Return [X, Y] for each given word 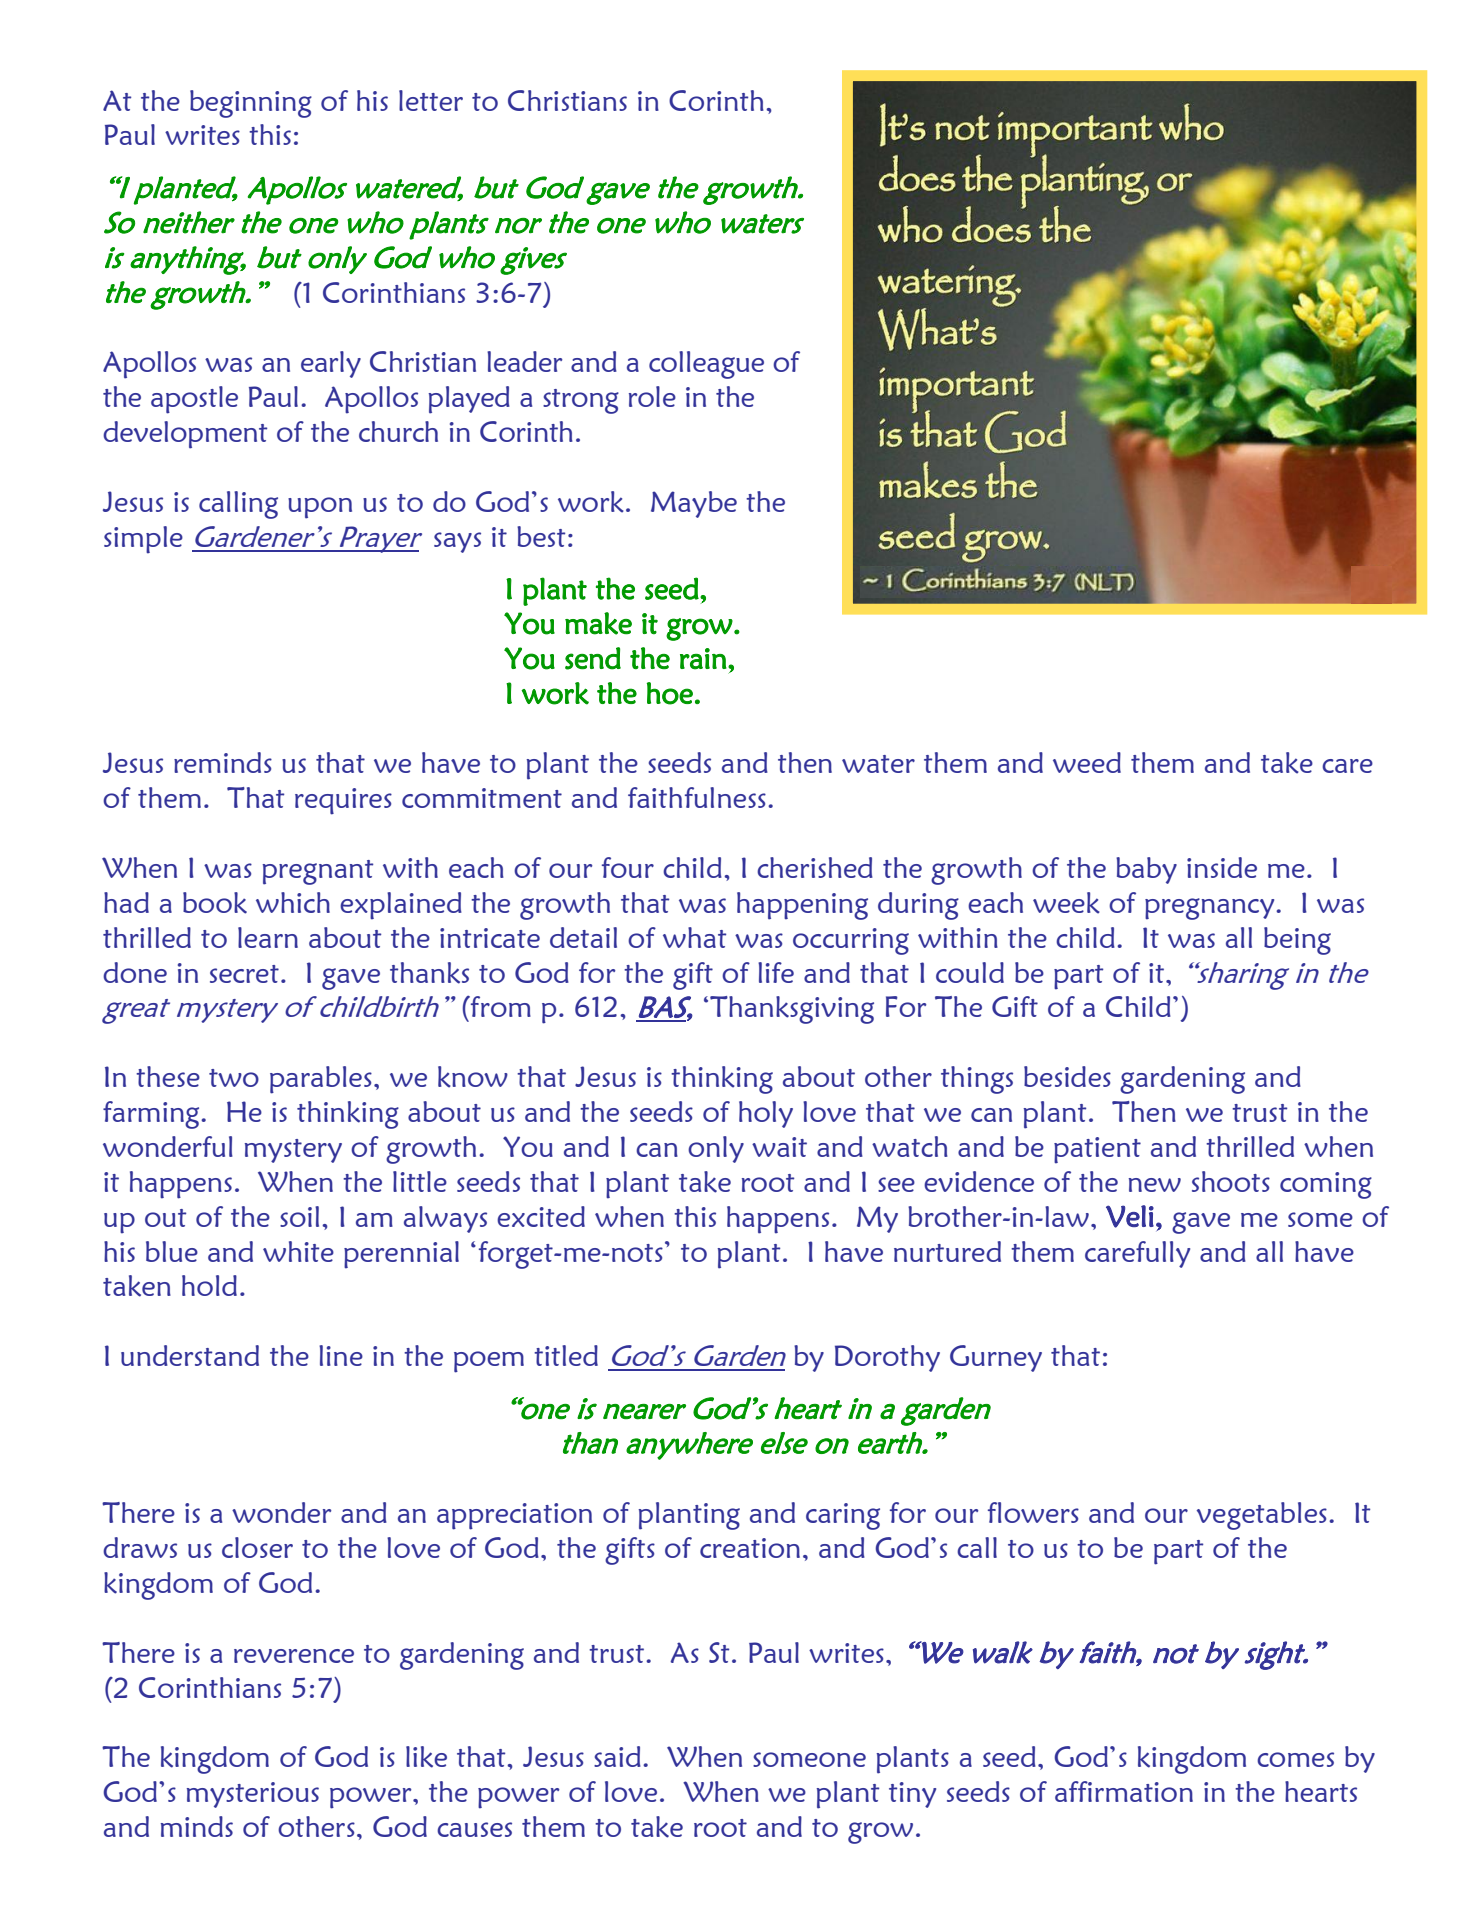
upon [320, 508]
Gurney [996, 1358]
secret [244, 974]
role [652, 396]
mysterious [253, 1795]
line [341, 1355]
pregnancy [1211, 909]
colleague [706, 365]
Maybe [694, 504]
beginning [251, 104]
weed [1087, 762]
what [694, 937]
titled [566, 1355]
